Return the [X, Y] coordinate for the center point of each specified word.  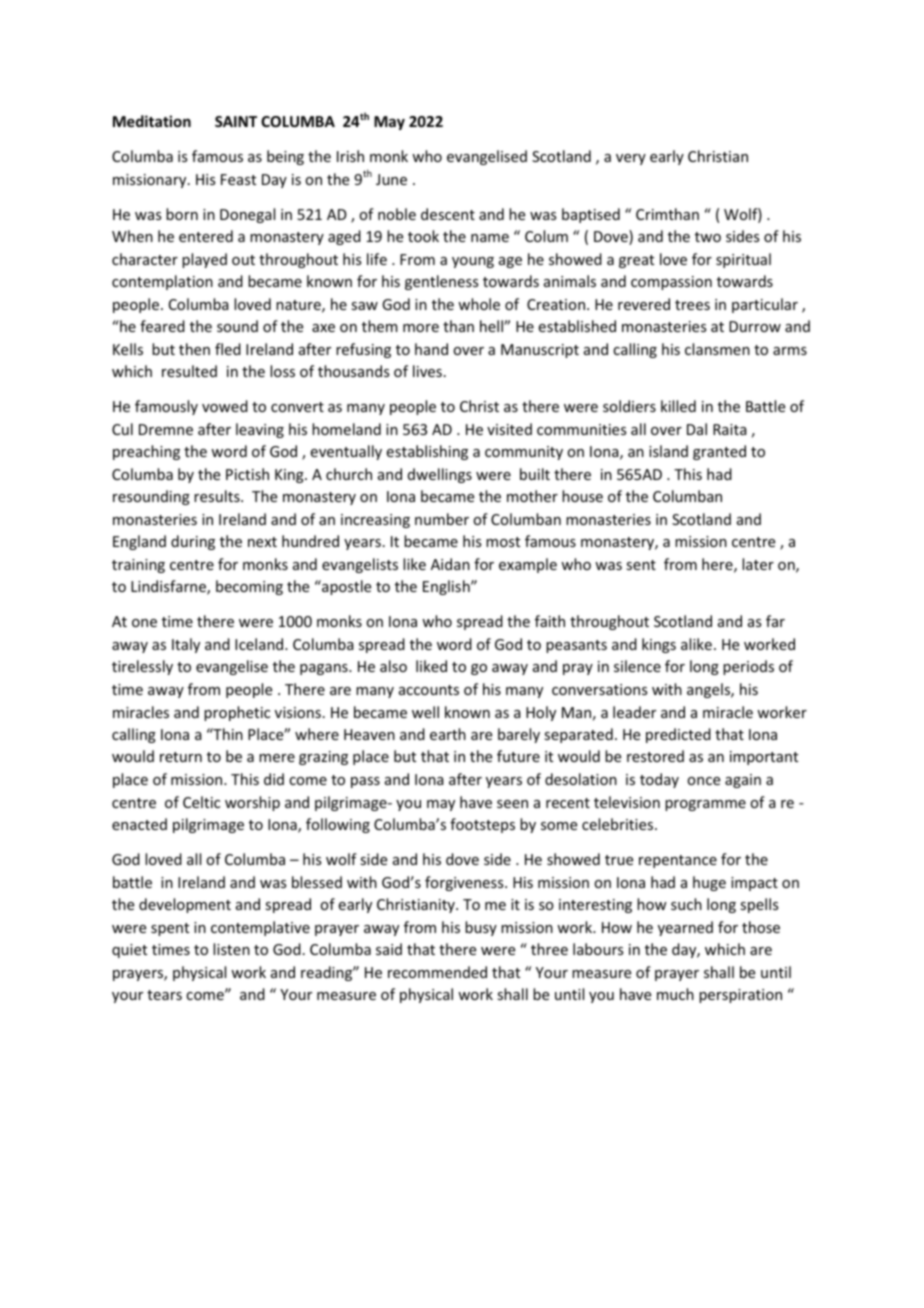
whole [479, 304]
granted [719, 452]
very [631, 159]
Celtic [201, 802]
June [391, 179]
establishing [427, 452]
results [218, 496]
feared [162, 326]
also [393, 666]
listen [231, 949]
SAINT [236, 121]
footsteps [482, 825]
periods [748, 667]
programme [705, 805]
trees [692, 305]
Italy [186, 645]
